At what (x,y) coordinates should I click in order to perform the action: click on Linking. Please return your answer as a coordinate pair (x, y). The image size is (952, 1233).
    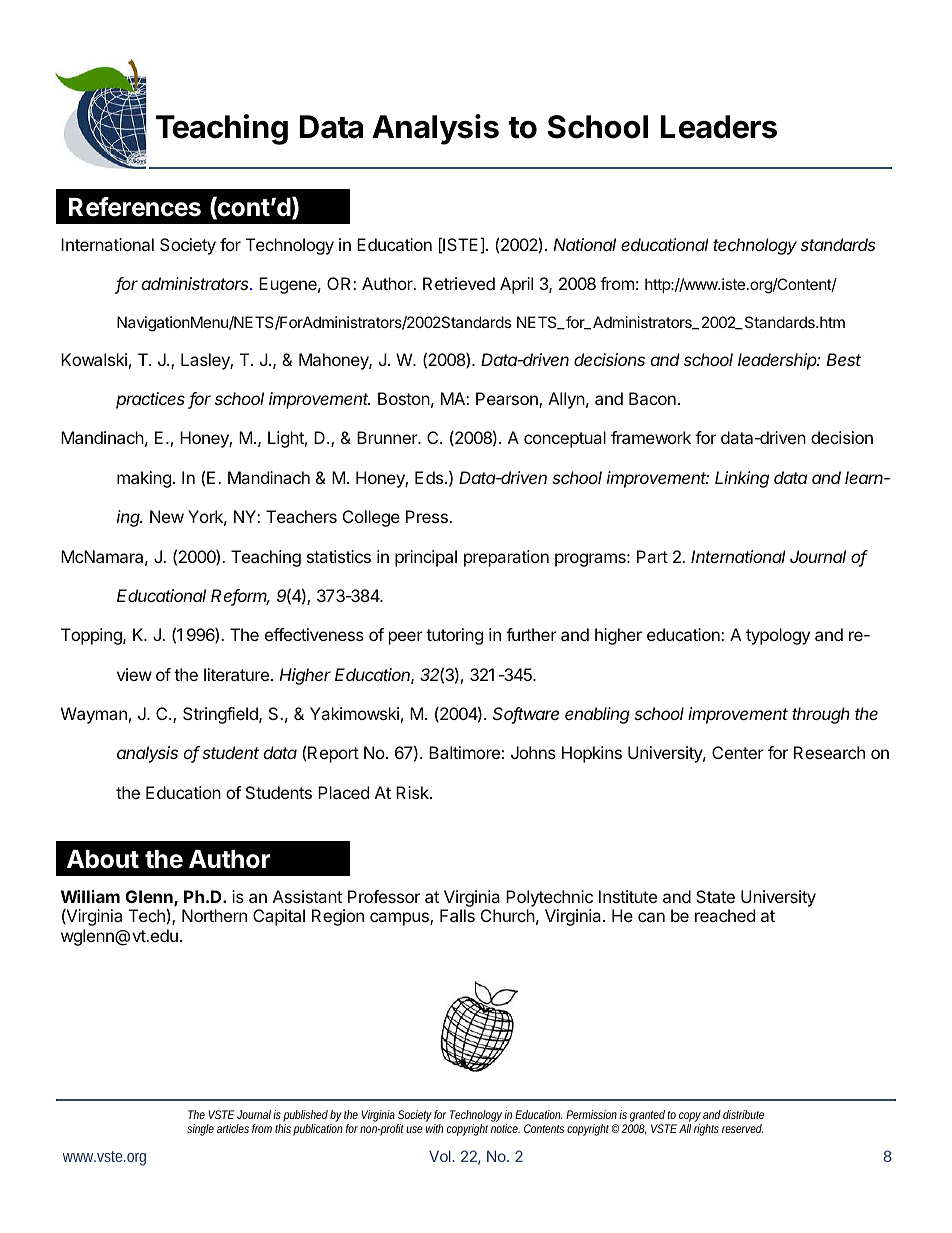
    Looking at the image, I should click on (742, 479).
